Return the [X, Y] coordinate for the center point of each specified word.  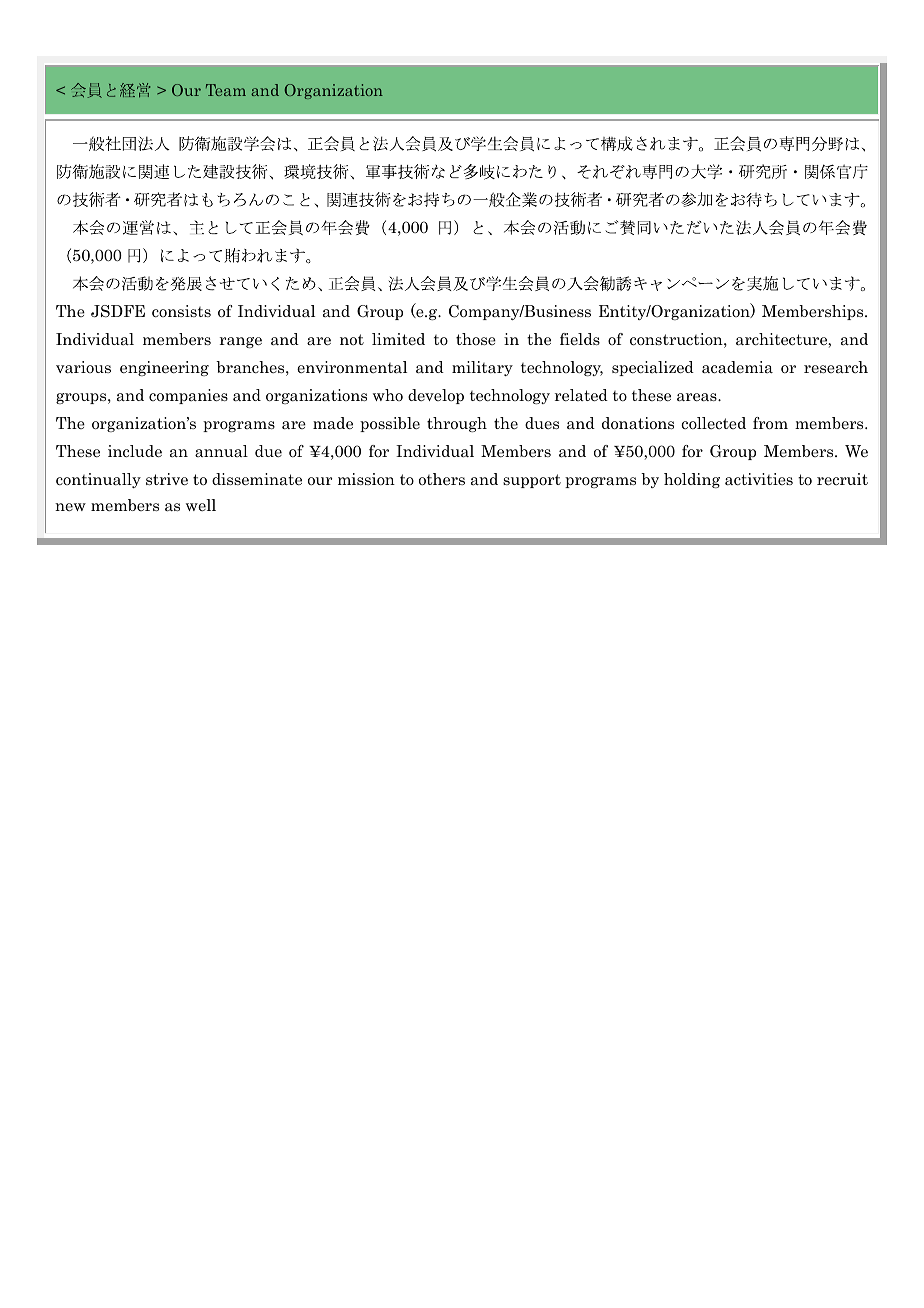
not [352, 339]
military [482, 368]
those [476, 339]
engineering [164, 368]
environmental [352, 367]
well [201, 505]
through [457, 424]
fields [580, 339]
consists [181, 311]
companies [188, 396]
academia [737, 367]
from [770, 423]
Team [226, 90]
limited [398, 339]
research [836, 367]
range [241, 342]
